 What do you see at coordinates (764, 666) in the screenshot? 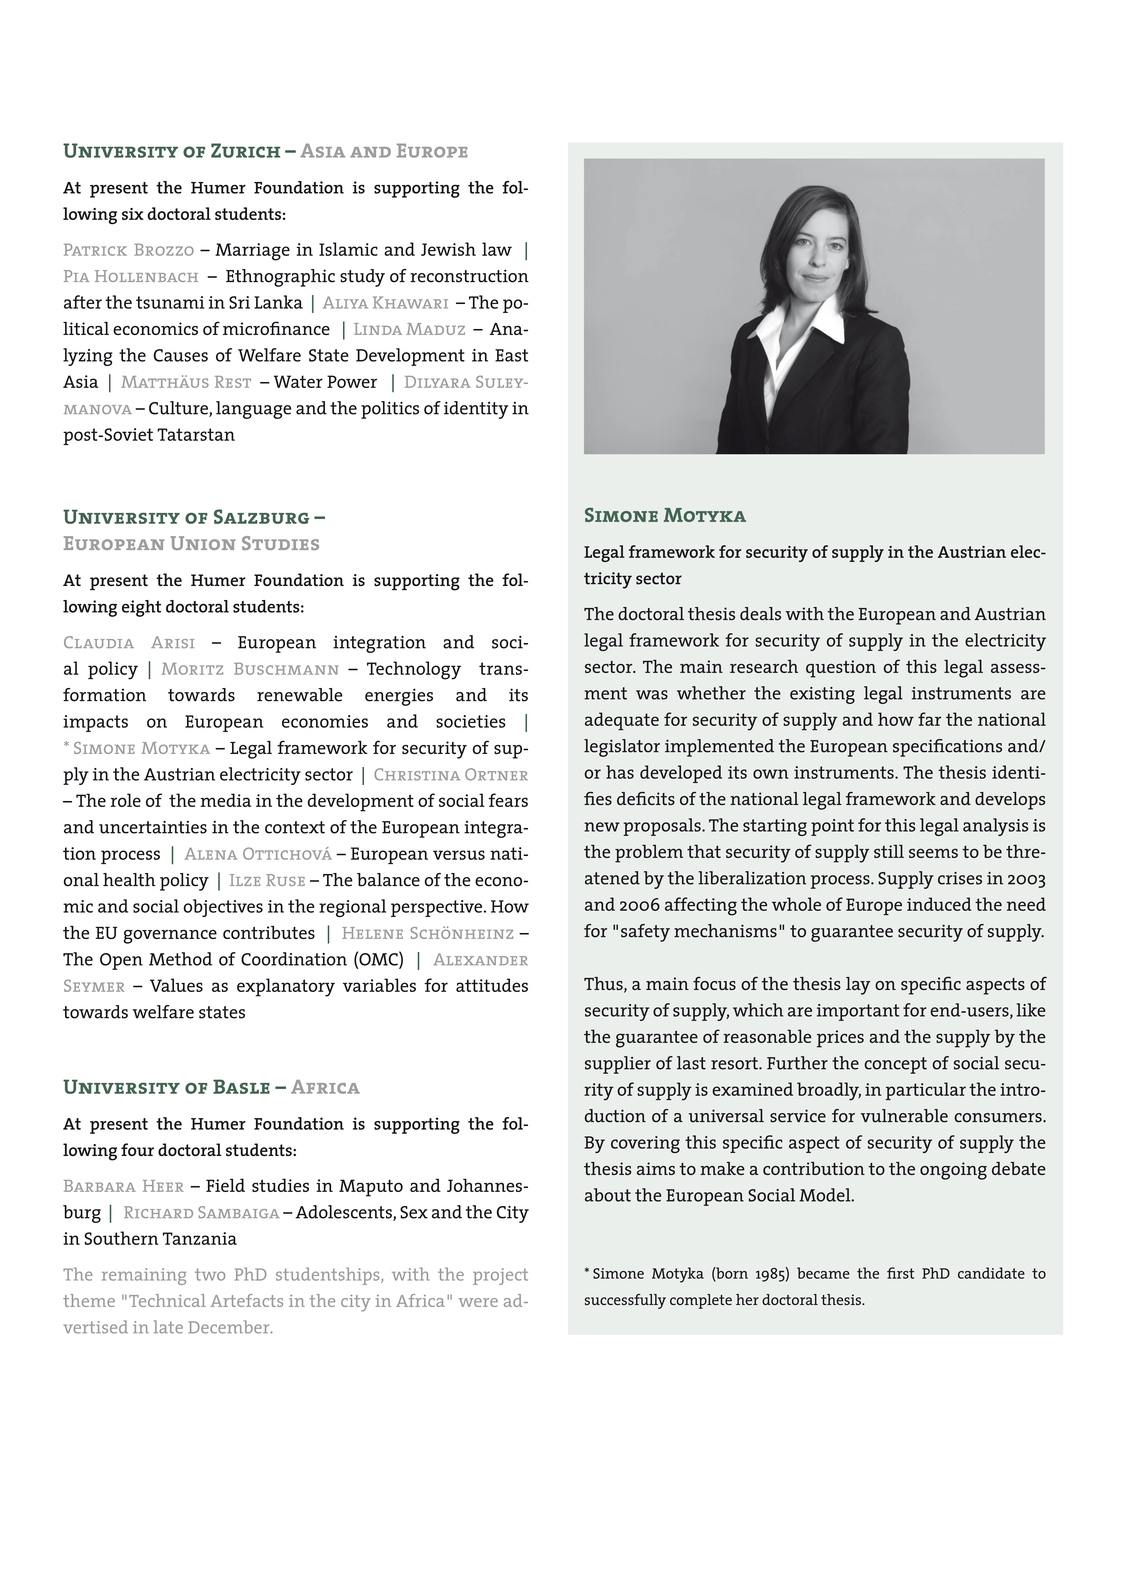
I see `research` at bounding box center [764, 666].
